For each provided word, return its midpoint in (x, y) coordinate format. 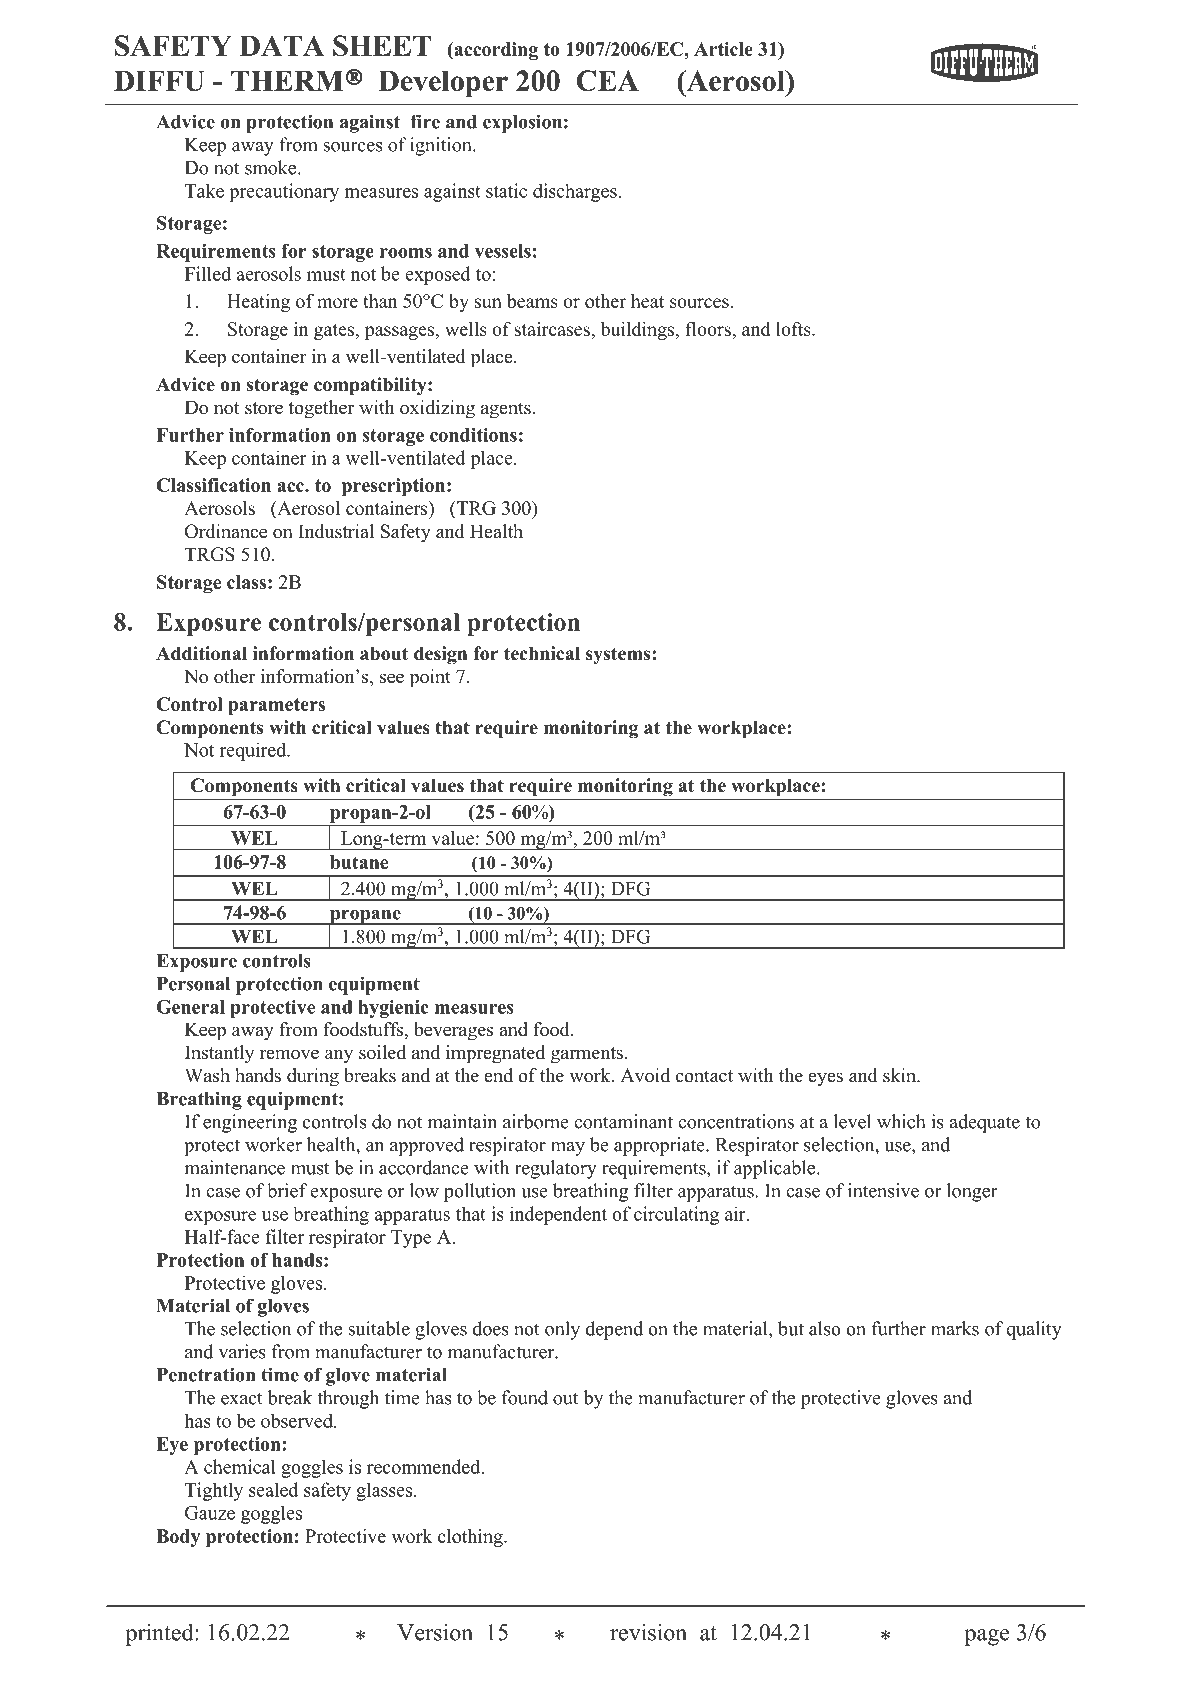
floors (709, 329)
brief (287, 1190)
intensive (883, 1190)
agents (507, 410)
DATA (282, 45)
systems (619, 656)
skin (900, 1075)
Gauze (210, 1513)
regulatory (556, 1169)
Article (723, 49)
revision (648, 1632)
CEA (607, 80)
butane (359, 862)
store (264, 408)
